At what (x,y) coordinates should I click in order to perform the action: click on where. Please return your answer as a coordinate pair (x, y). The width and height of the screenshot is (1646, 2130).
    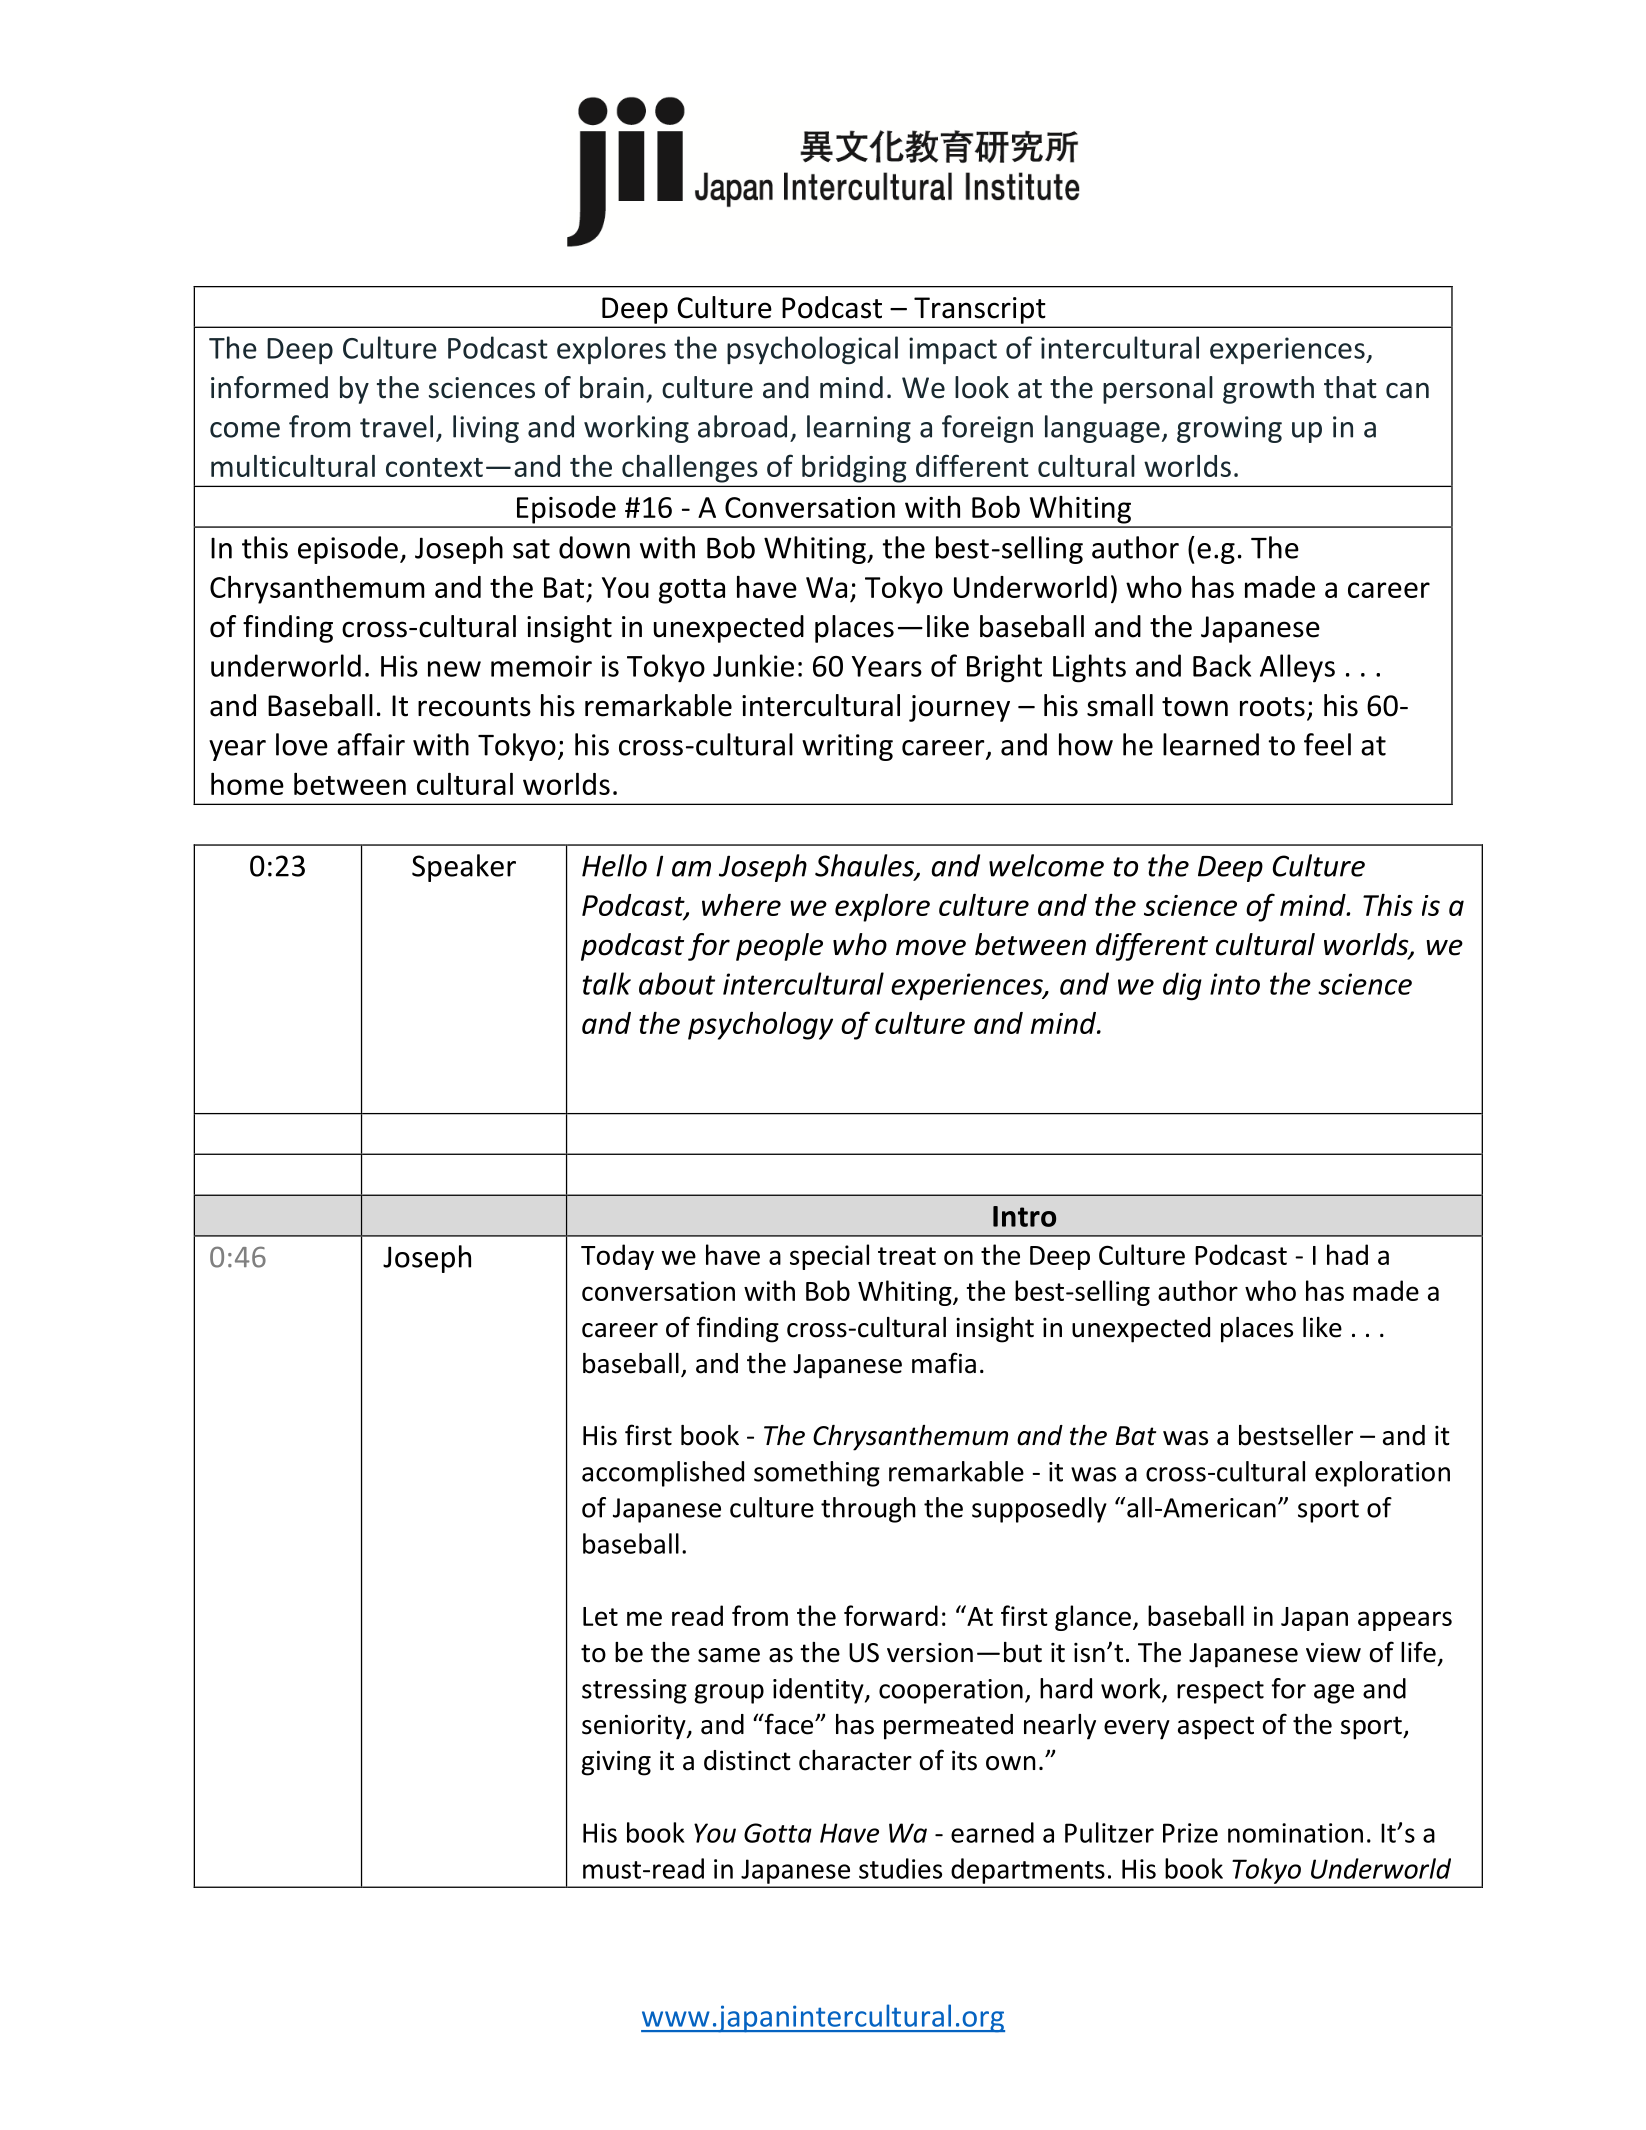
    Looking at the image, I should click on (741, 905).
